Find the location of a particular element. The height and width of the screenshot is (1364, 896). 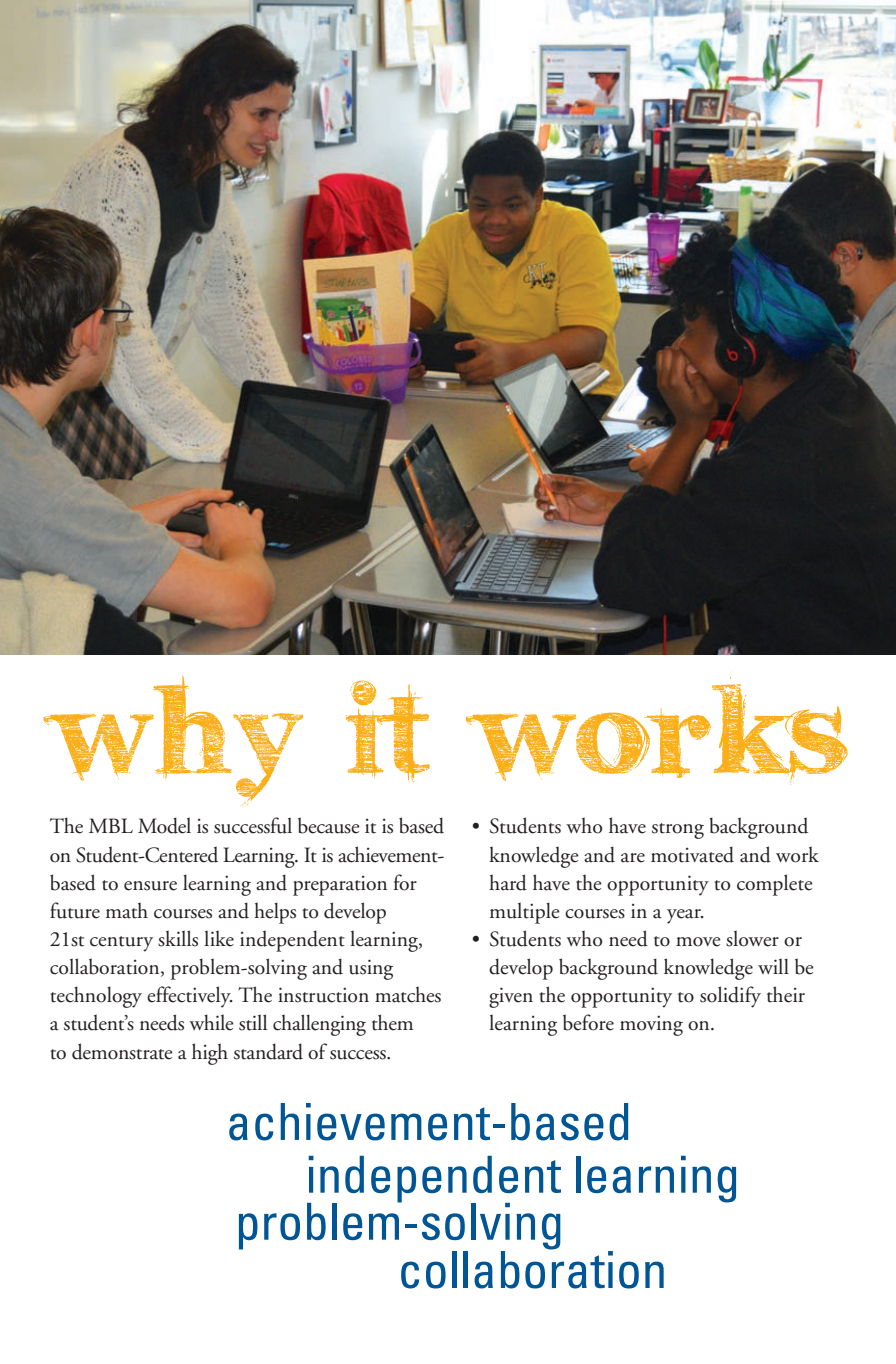

moving is located at coordinates (651, 1025).
